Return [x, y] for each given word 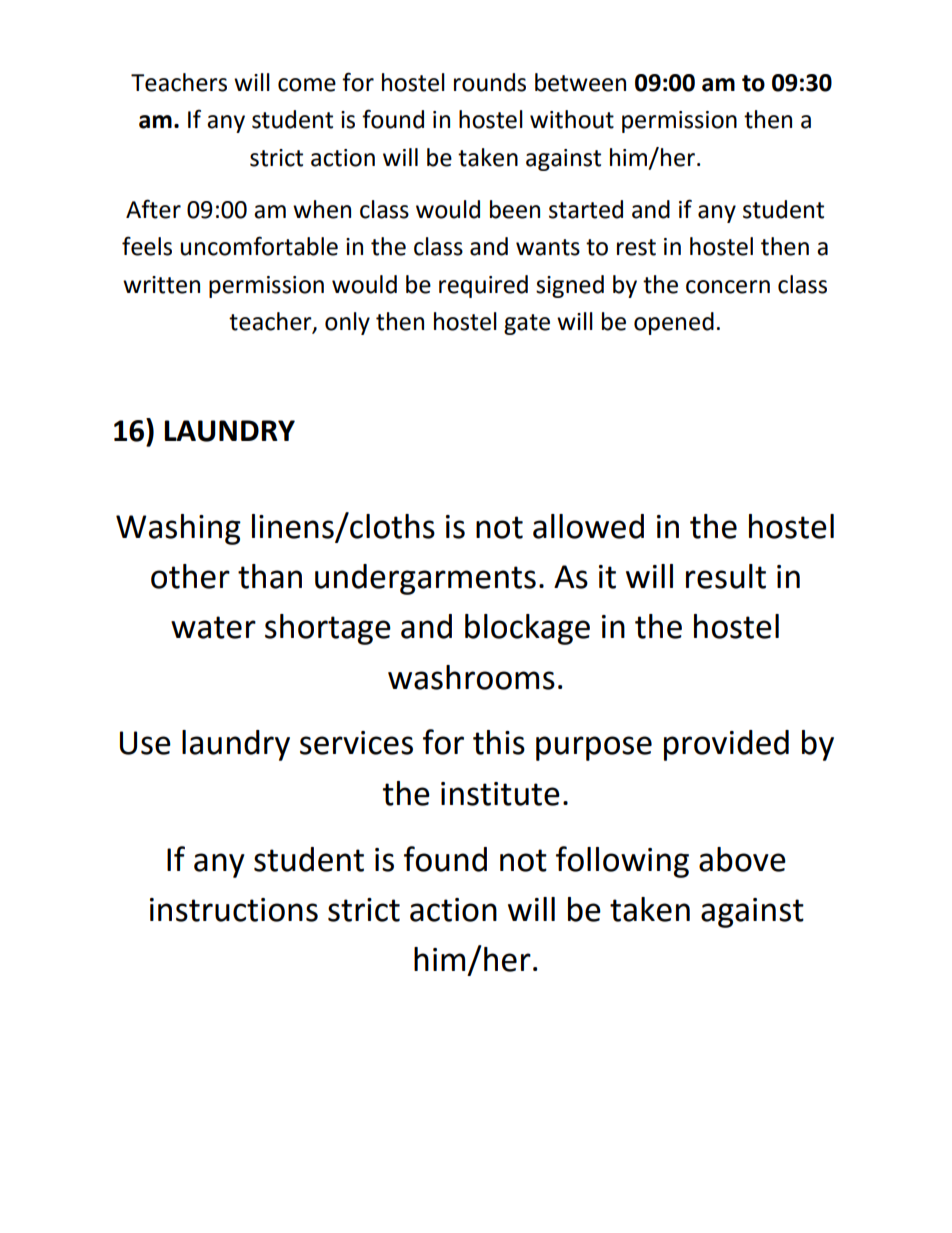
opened [674, 323]
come [307, 85]
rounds [490, 82]
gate [527, 324]
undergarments [425, 579]
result [726, 576]
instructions [234, 910]
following [622, 862]
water [213, 627]
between [580, 82]
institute [500, 794]
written [161, 285]
